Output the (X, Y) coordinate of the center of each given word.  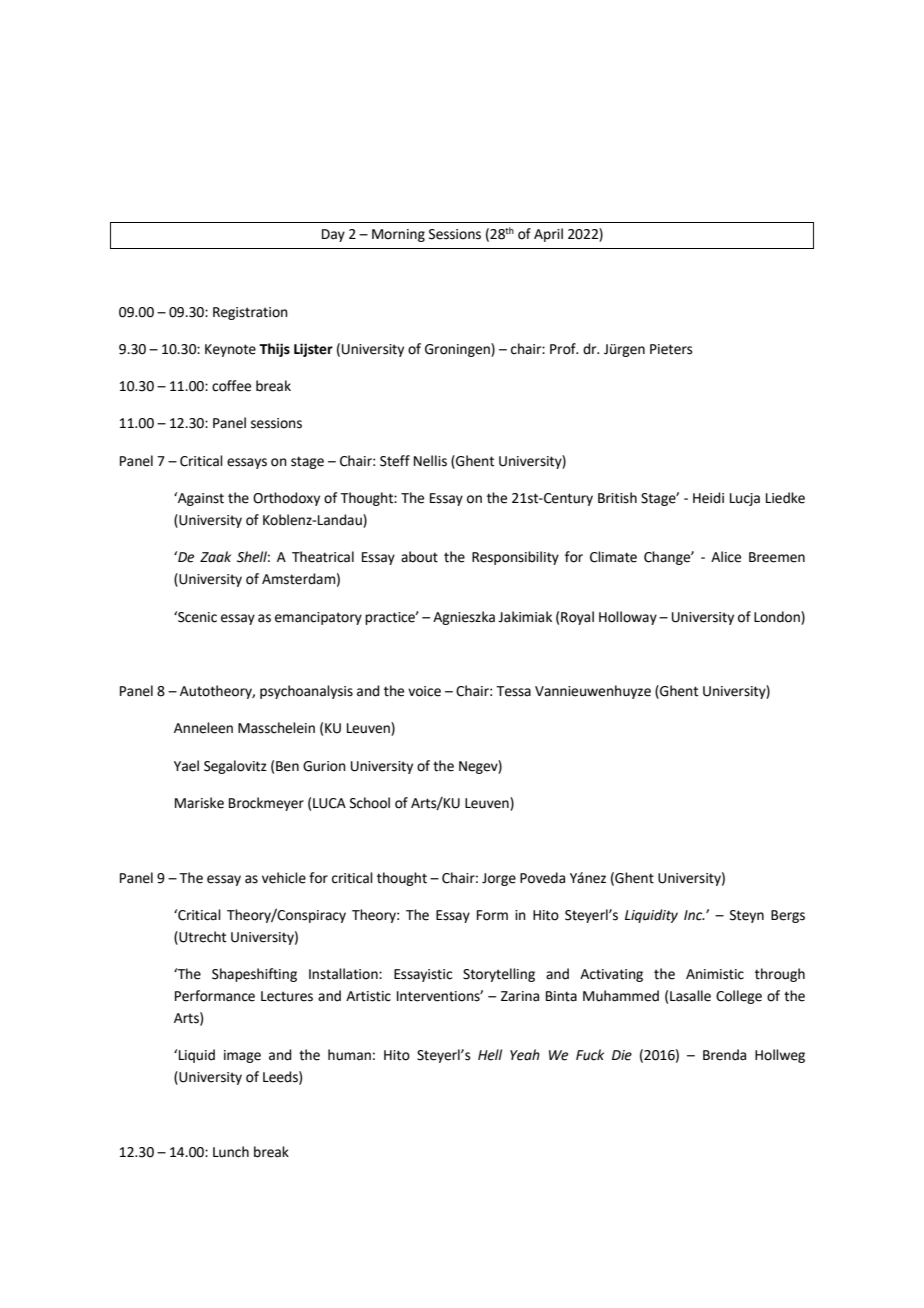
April (548, 235)
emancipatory (318, 618)
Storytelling (499, 975)
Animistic (715, 974)
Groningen (458, 350)
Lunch (231, 1152)
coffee (231, 386)
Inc (694, 915)
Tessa (513, 691)
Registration (250, 313)
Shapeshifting (254, 975)
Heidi (708, 498)
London (778, 617)
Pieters (671, 349)
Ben (287, 766)
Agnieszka (464, 618)
